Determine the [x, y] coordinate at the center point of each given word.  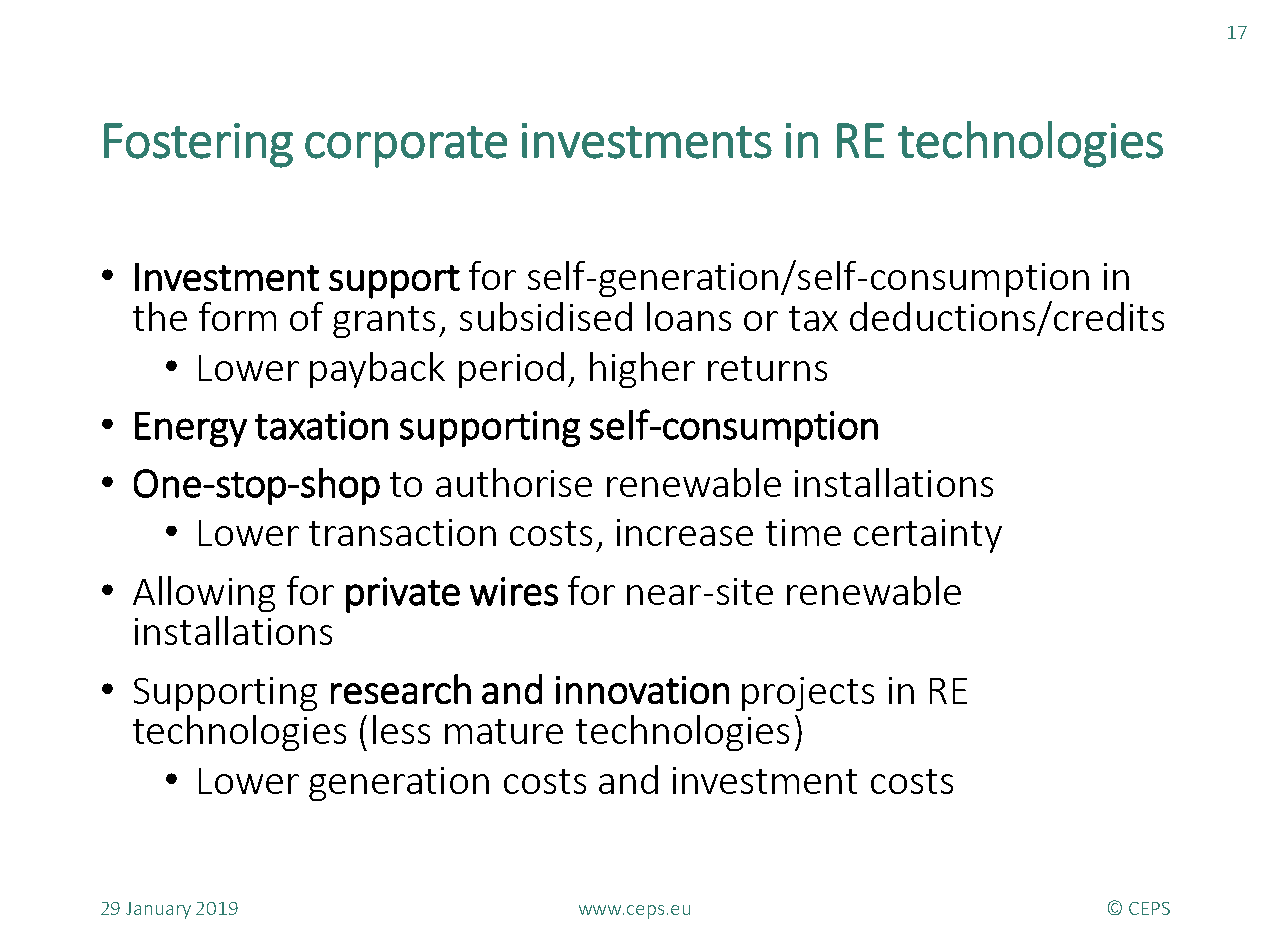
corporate [406, 147]
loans [689, 316]
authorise [514, 482]
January [158, 910]
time [803, 532]
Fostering [198, 145]
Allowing [204, 594]
